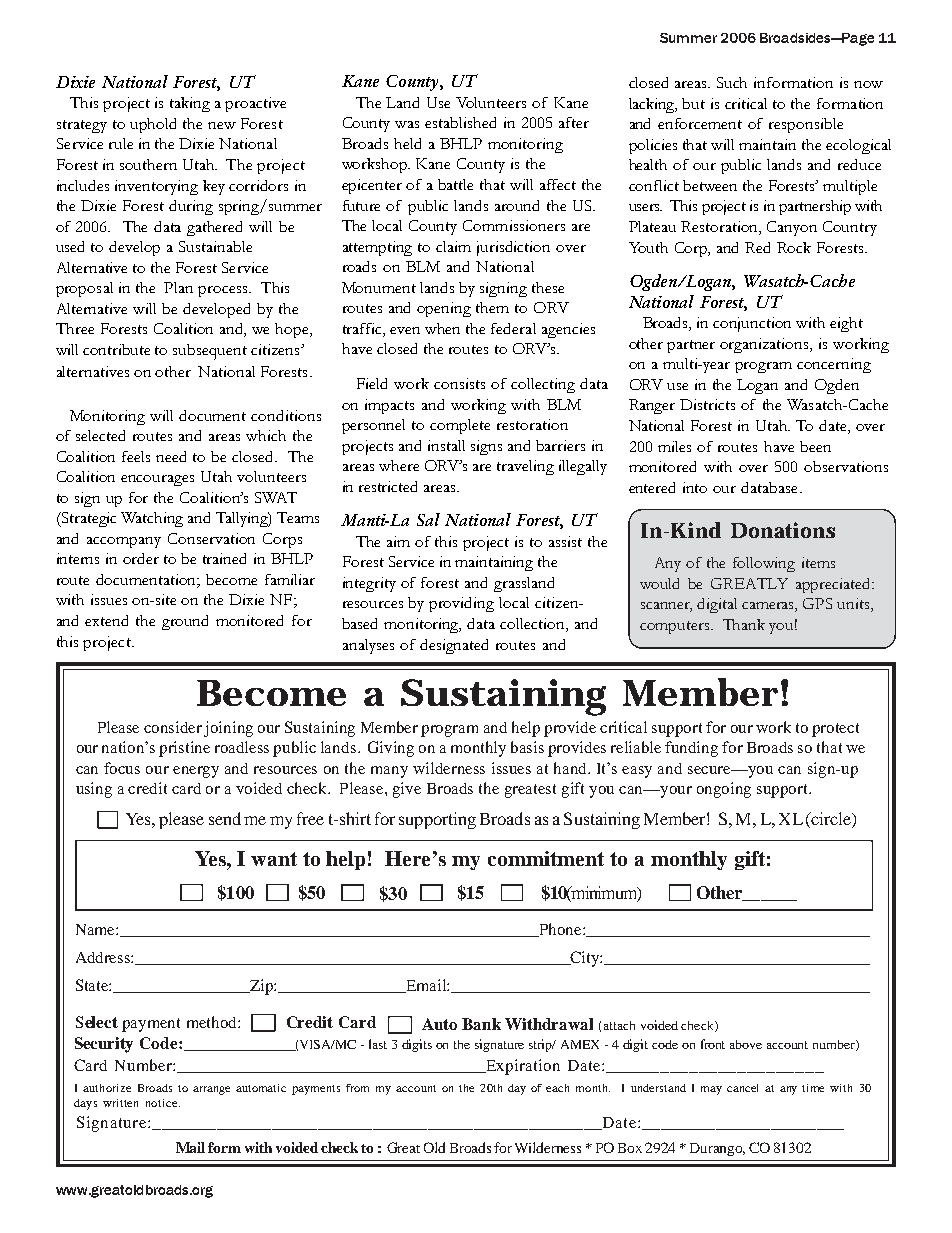 The height and width of the document is (1233, 952). What do you see at coordinates (120, 1103) in the document?
I see `written` at bounding box center [120, 1103].
